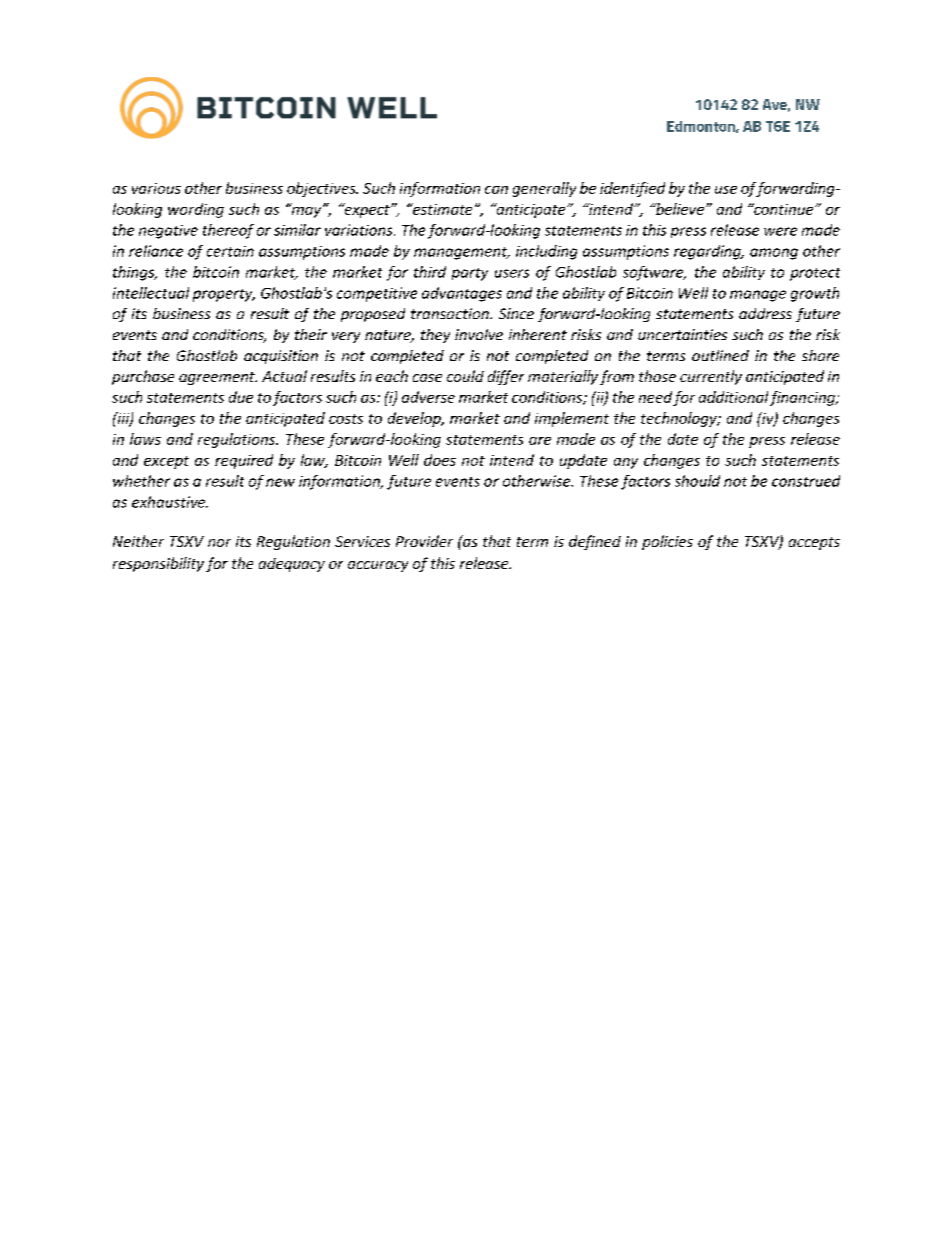 The width and height of the image is (952, 1233). What do you see at coordinates (496, 190) in the image?
I see `can` at bounding box center [496, 190].
